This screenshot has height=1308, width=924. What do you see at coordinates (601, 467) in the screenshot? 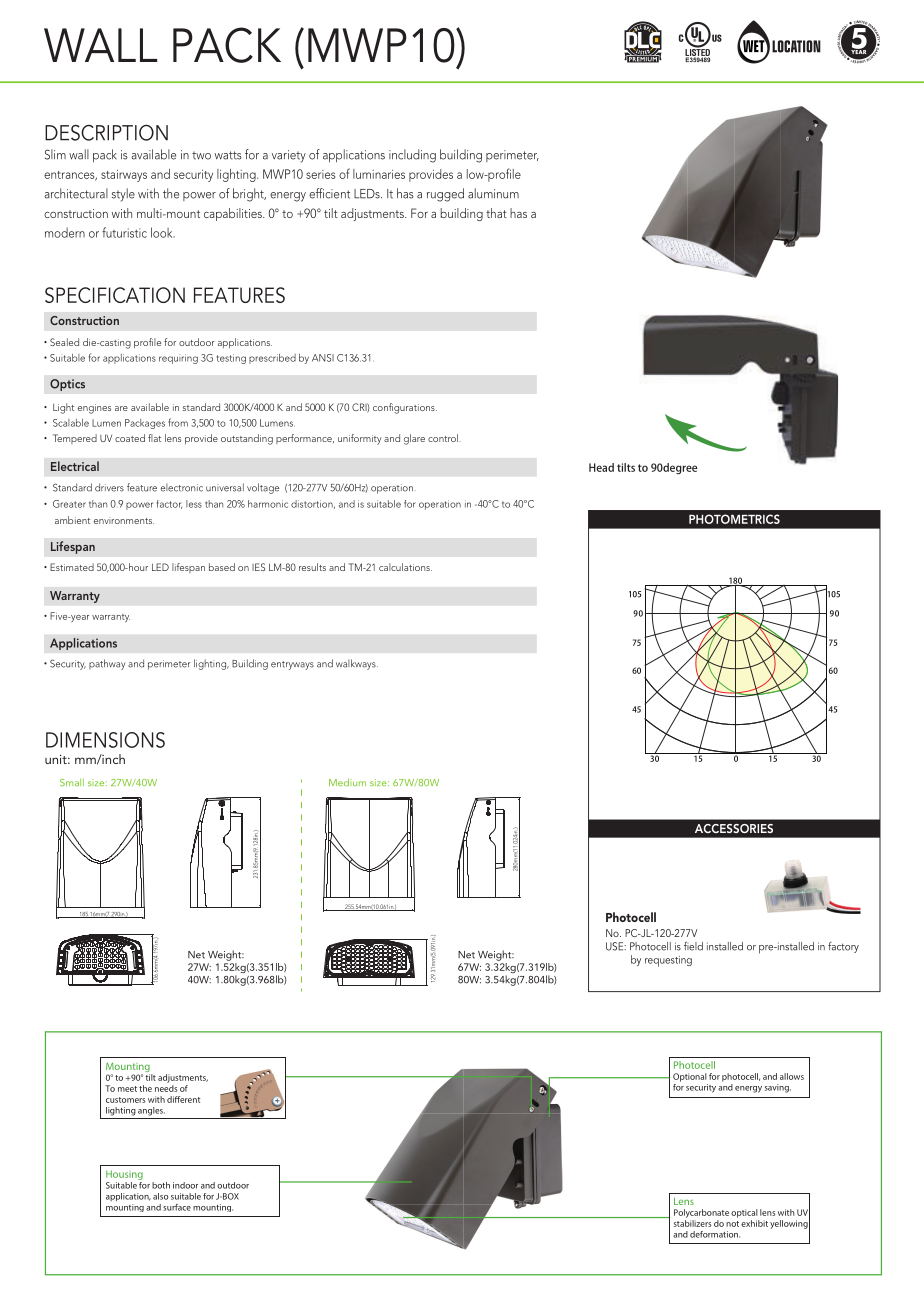
I see `Head` at bounding box center [601, 467].
